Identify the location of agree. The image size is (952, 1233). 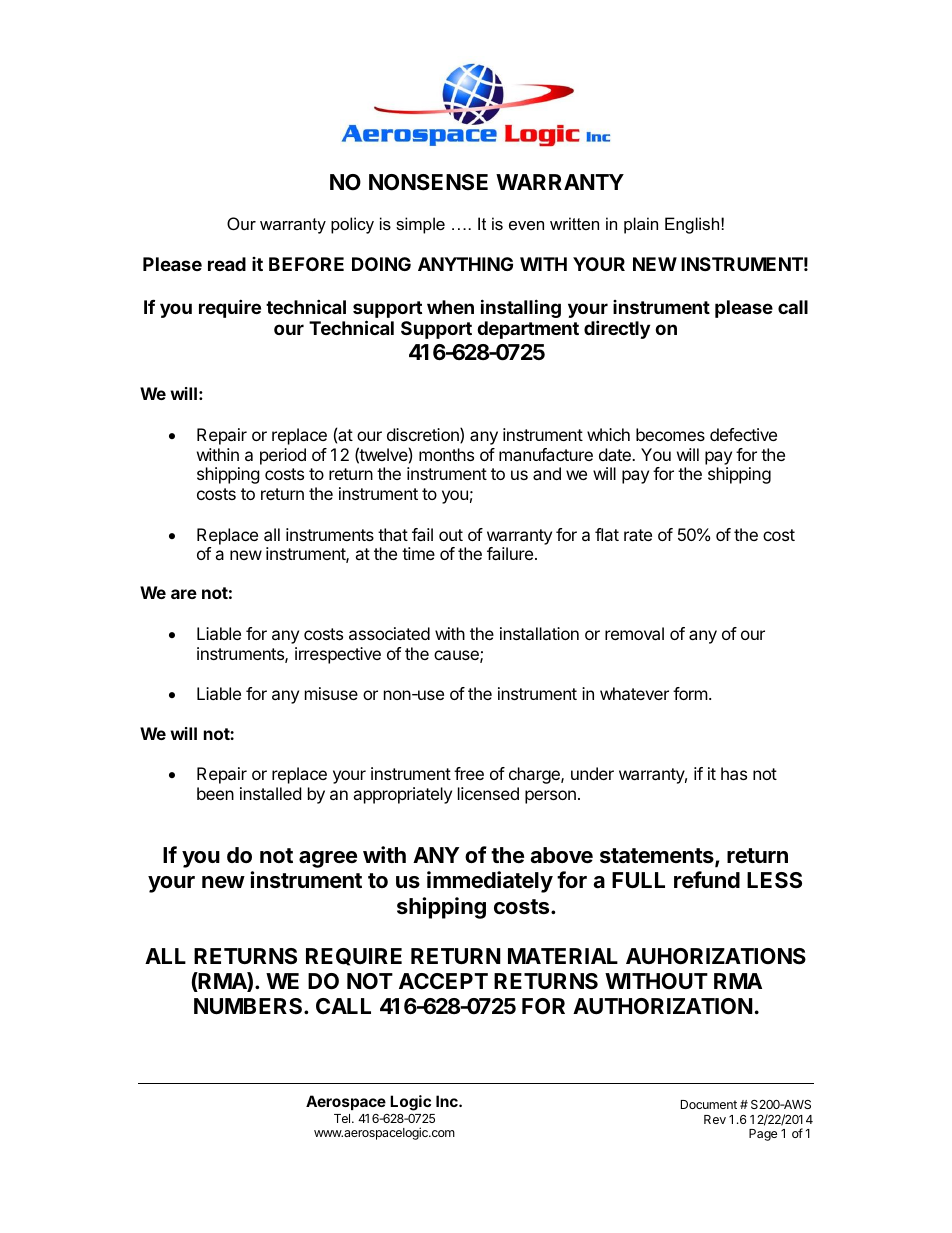
(328, 859).
